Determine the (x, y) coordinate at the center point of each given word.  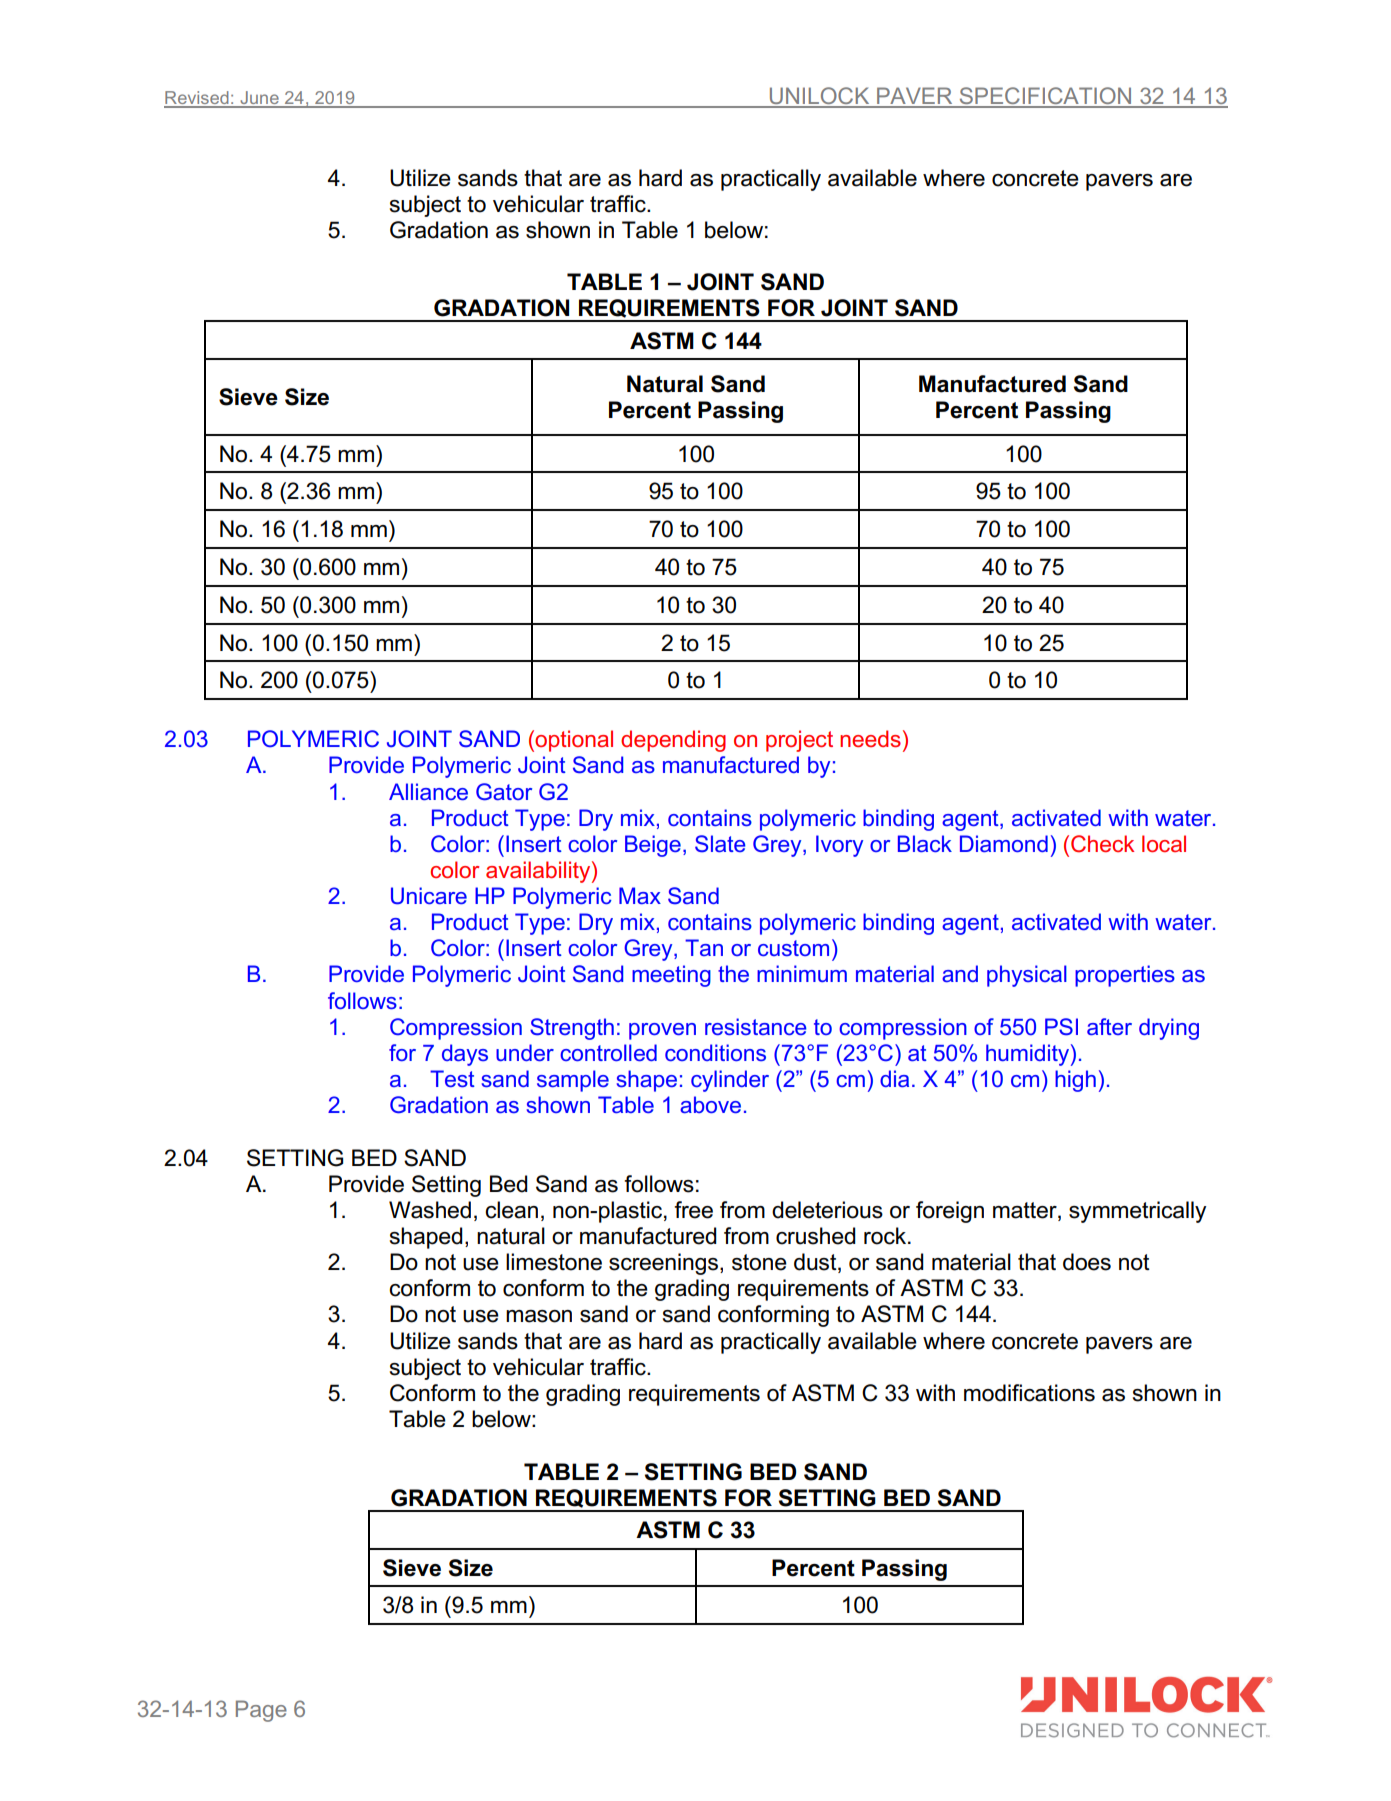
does (1087, 1262)
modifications (1029, 1393)
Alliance (428, 791)
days (465, 1055)
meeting (671, 976)
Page (261, 1711)
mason (539, 1316)
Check (1102, 844)
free (693, 1210)
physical (1027, 976)
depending (673, 741)
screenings (665, 1264)
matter (1026, 1210)
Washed (430, 1210)
